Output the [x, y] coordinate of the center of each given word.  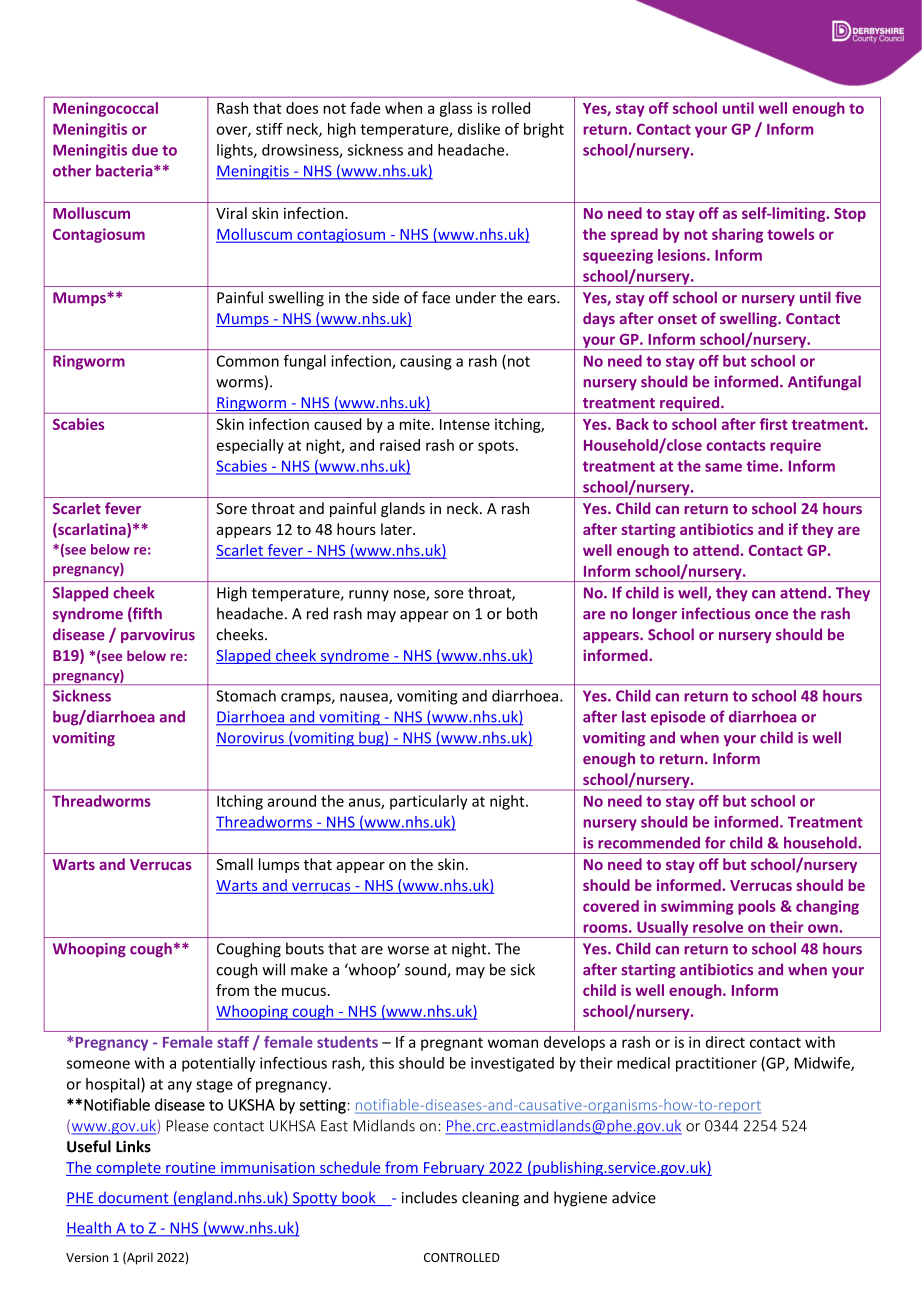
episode [678, 718]
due [145, 150]
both [522, 613]
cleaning [490, 1199]
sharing [737, 235]
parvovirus [158, 636]
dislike [479, 129]
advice [634, 1197]
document [133, 1198]
